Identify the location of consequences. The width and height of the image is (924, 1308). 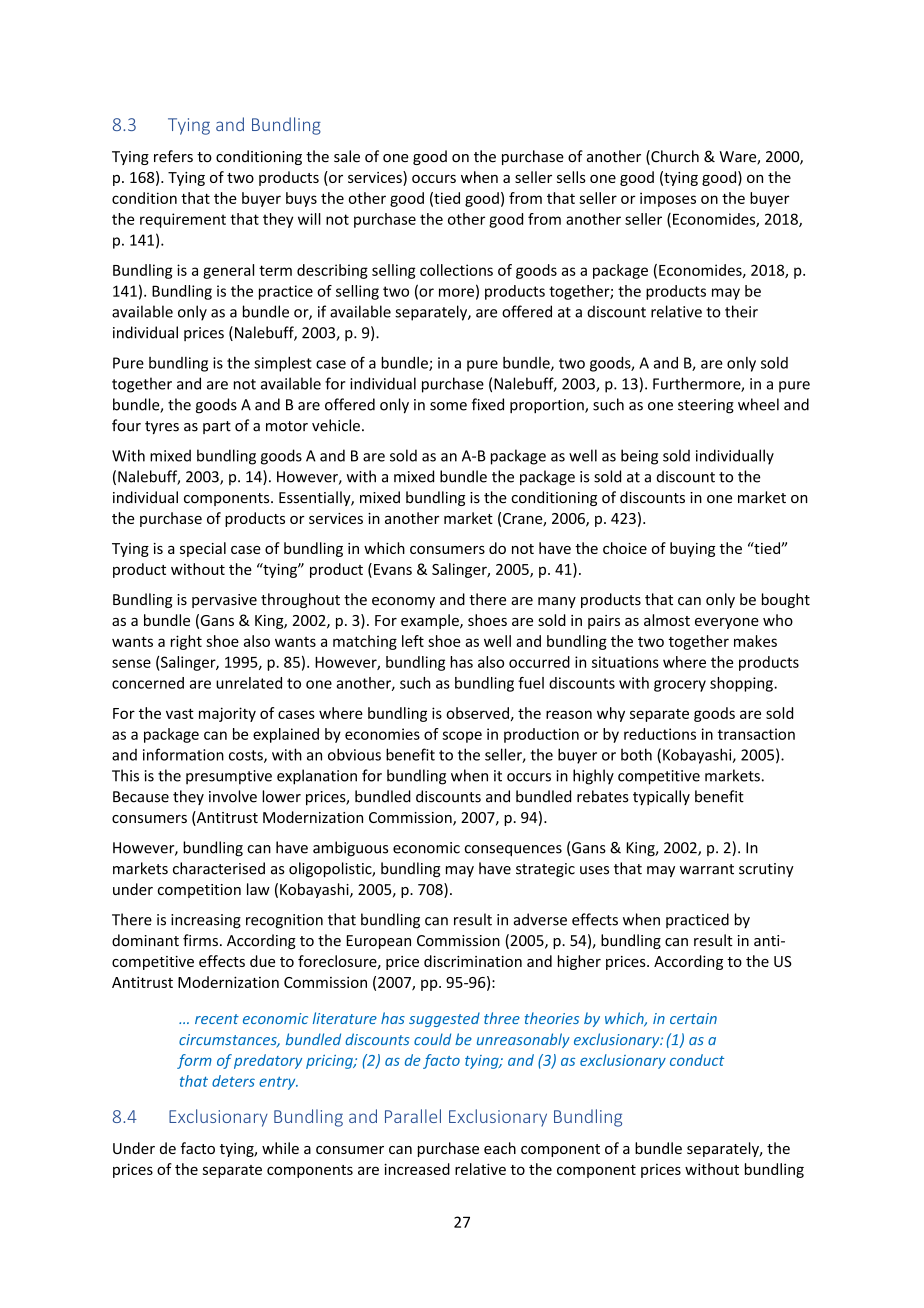
(513, 851).
